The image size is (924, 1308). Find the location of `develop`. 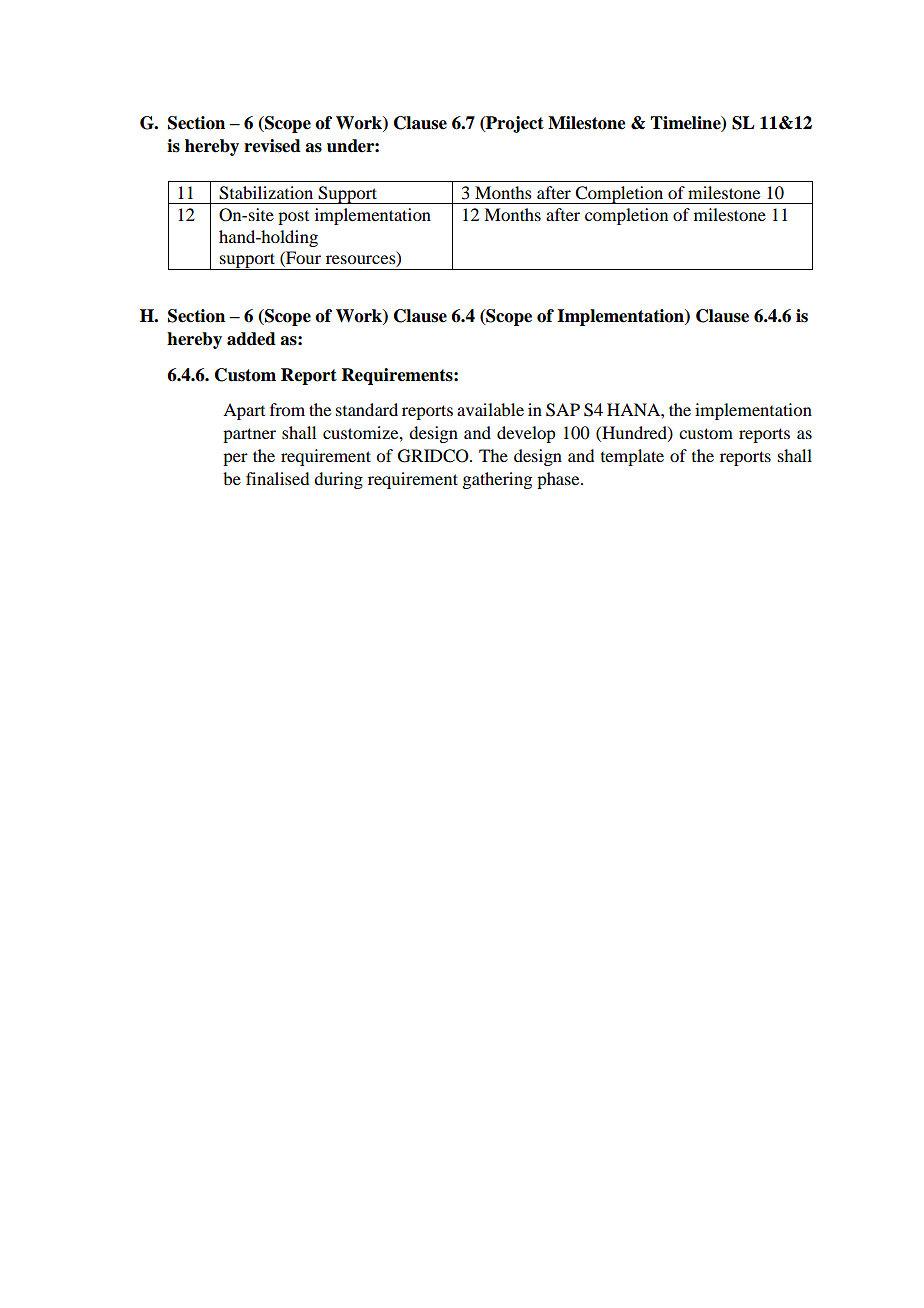

develop is located at coordinates (526, 434).
